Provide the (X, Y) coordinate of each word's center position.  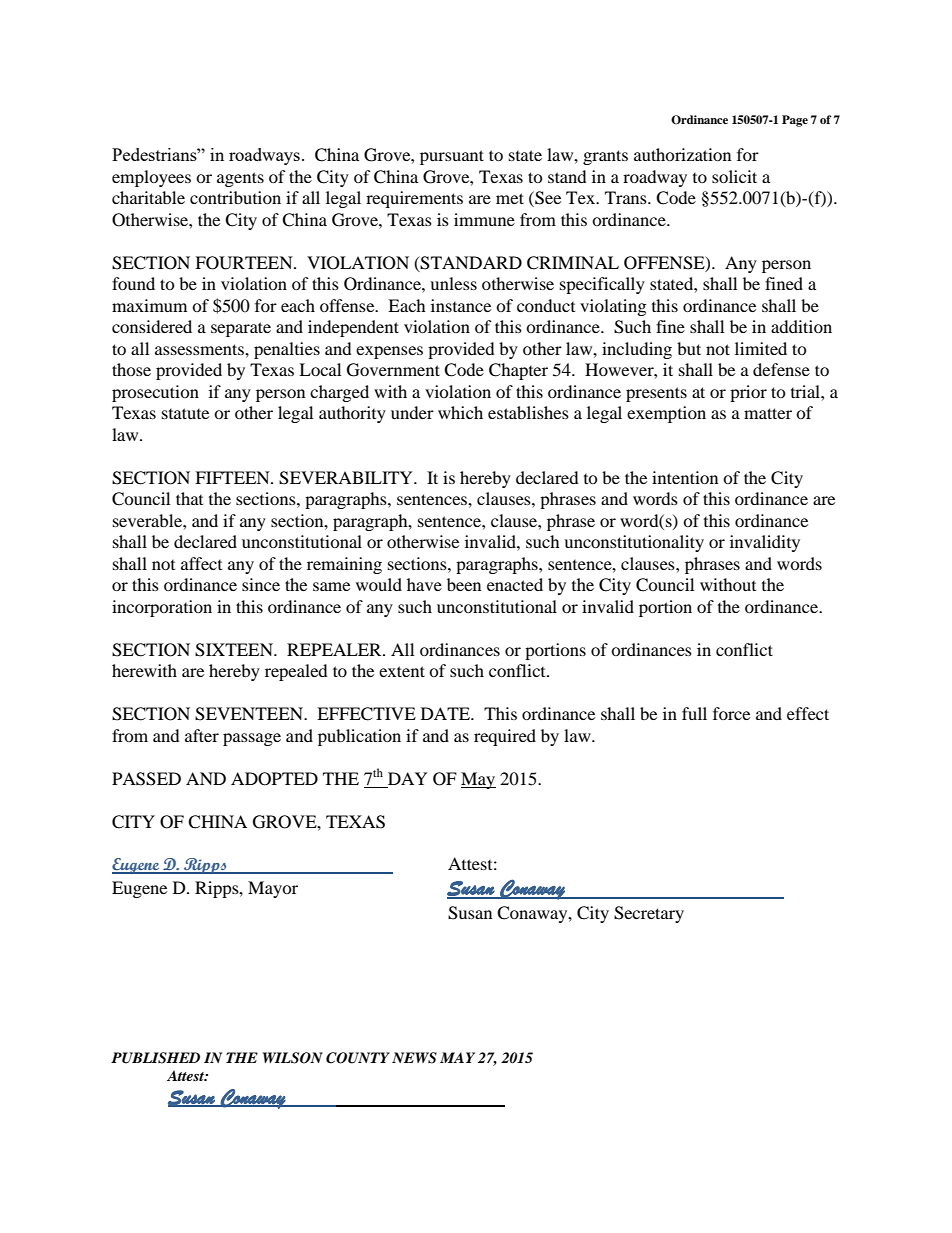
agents (240, 179)
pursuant (452, 157)
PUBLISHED (155, 1058)
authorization (682, 154)
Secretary (649, 914)
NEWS (414, 1058)
